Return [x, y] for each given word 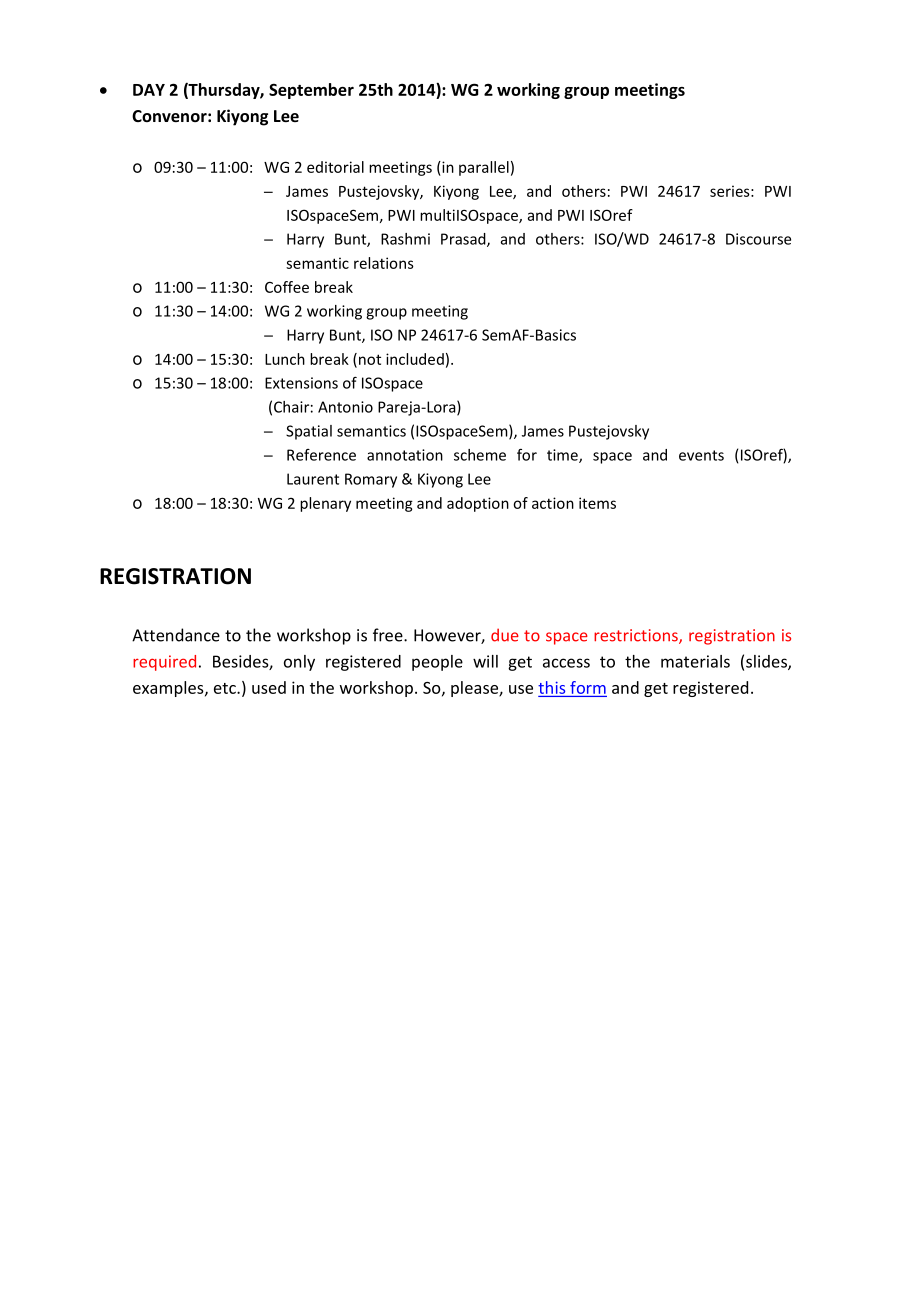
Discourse [758, 239]
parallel [484, 168]
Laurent [313, 479]
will [485, 661]
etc [226, 688]
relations [384, 263]
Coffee [287, 287]
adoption [478, 504]
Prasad [464, 240]
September [311, 91]
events [701, 455]
